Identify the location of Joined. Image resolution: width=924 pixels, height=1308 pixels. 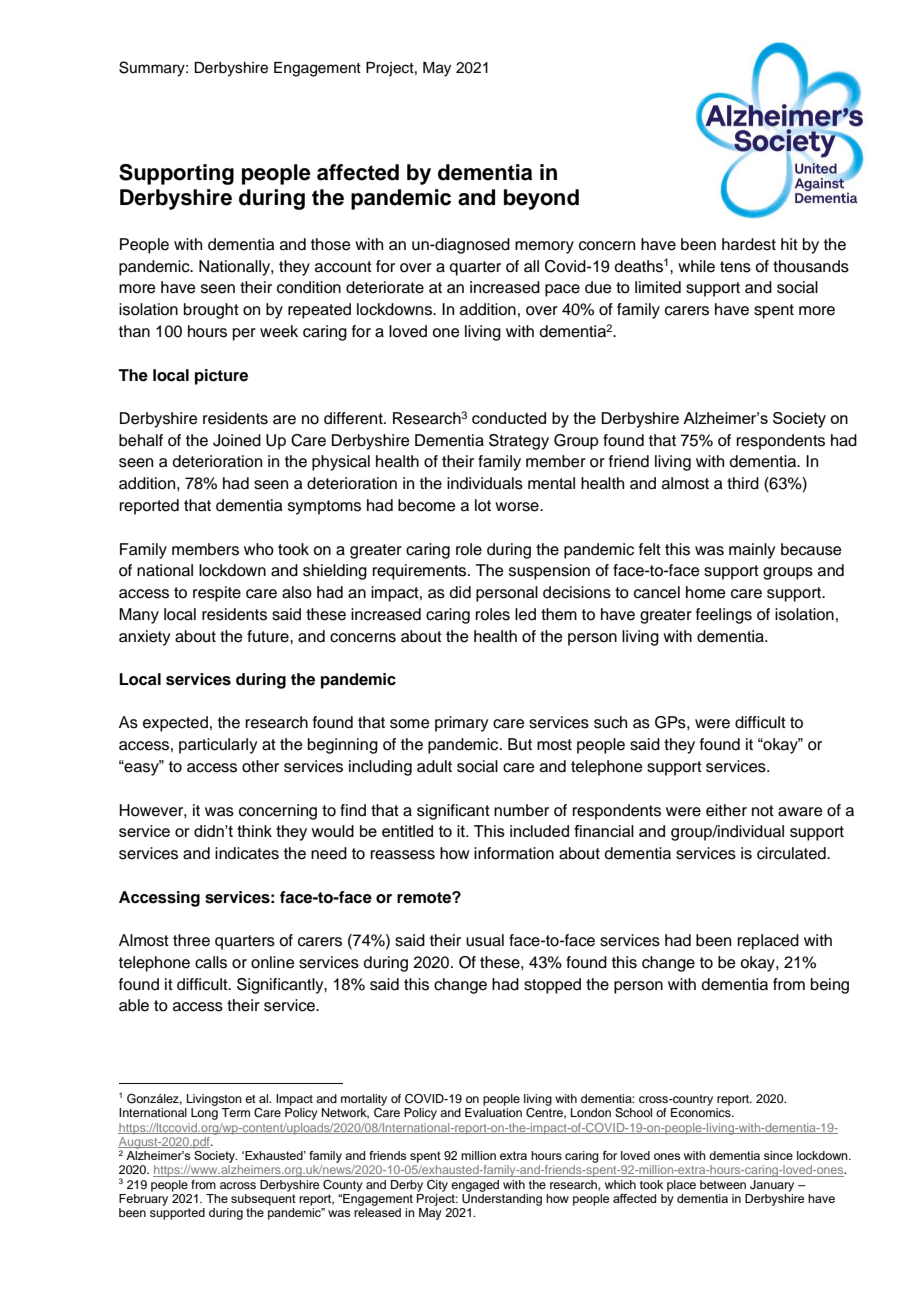
(237, 440).
